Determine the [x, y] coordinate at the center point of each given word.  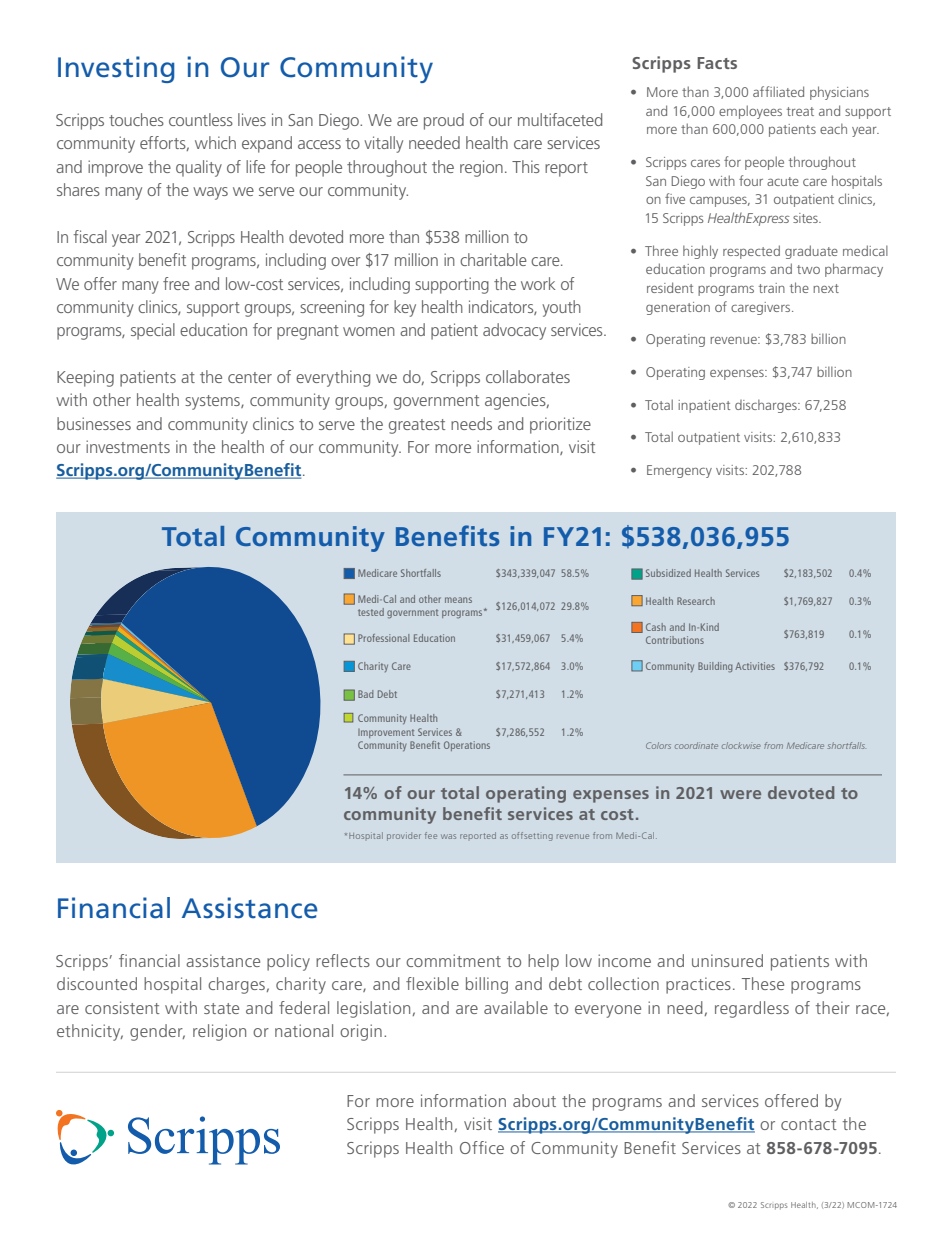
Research [696, 601]
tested [371, 612]
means [458, 600]
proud [444, 121]
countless [201, 119]
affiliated [778, 91]
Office [482, 1147]
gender [157, 1032]
